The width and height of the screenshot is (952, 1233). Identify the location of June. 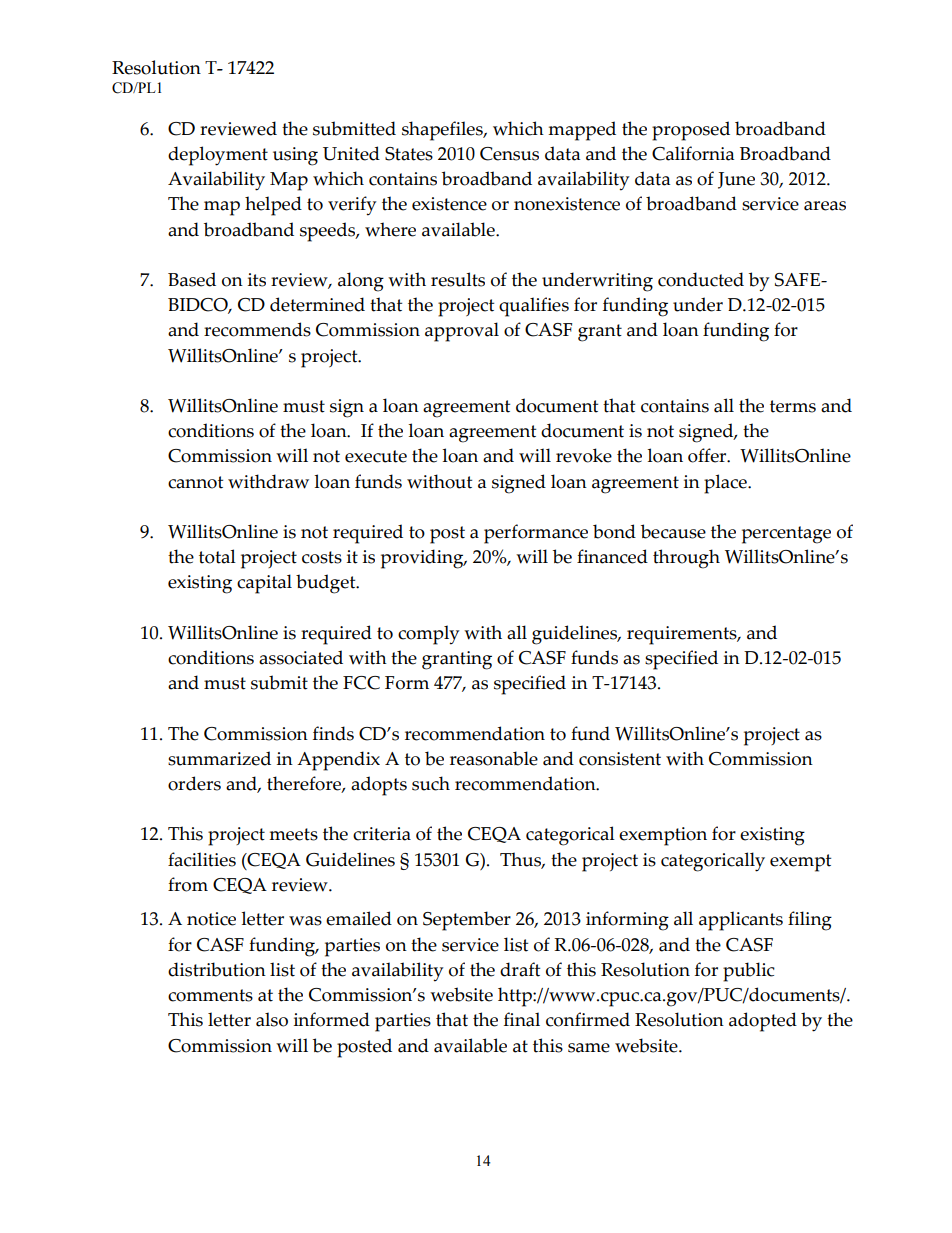
(736, 180).
